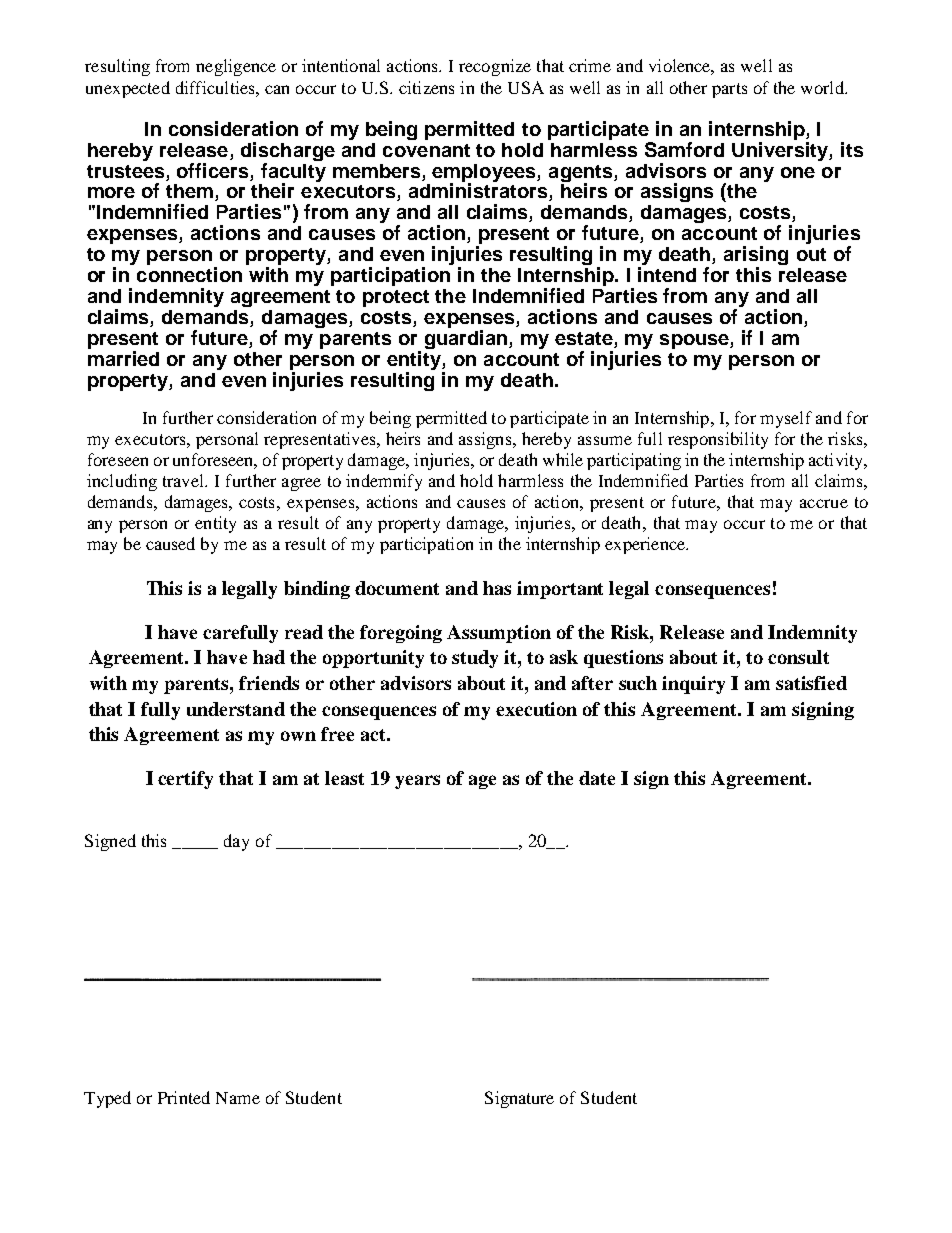 This page has width=952, height=1233. I want to click on has, so click(497, 588).
